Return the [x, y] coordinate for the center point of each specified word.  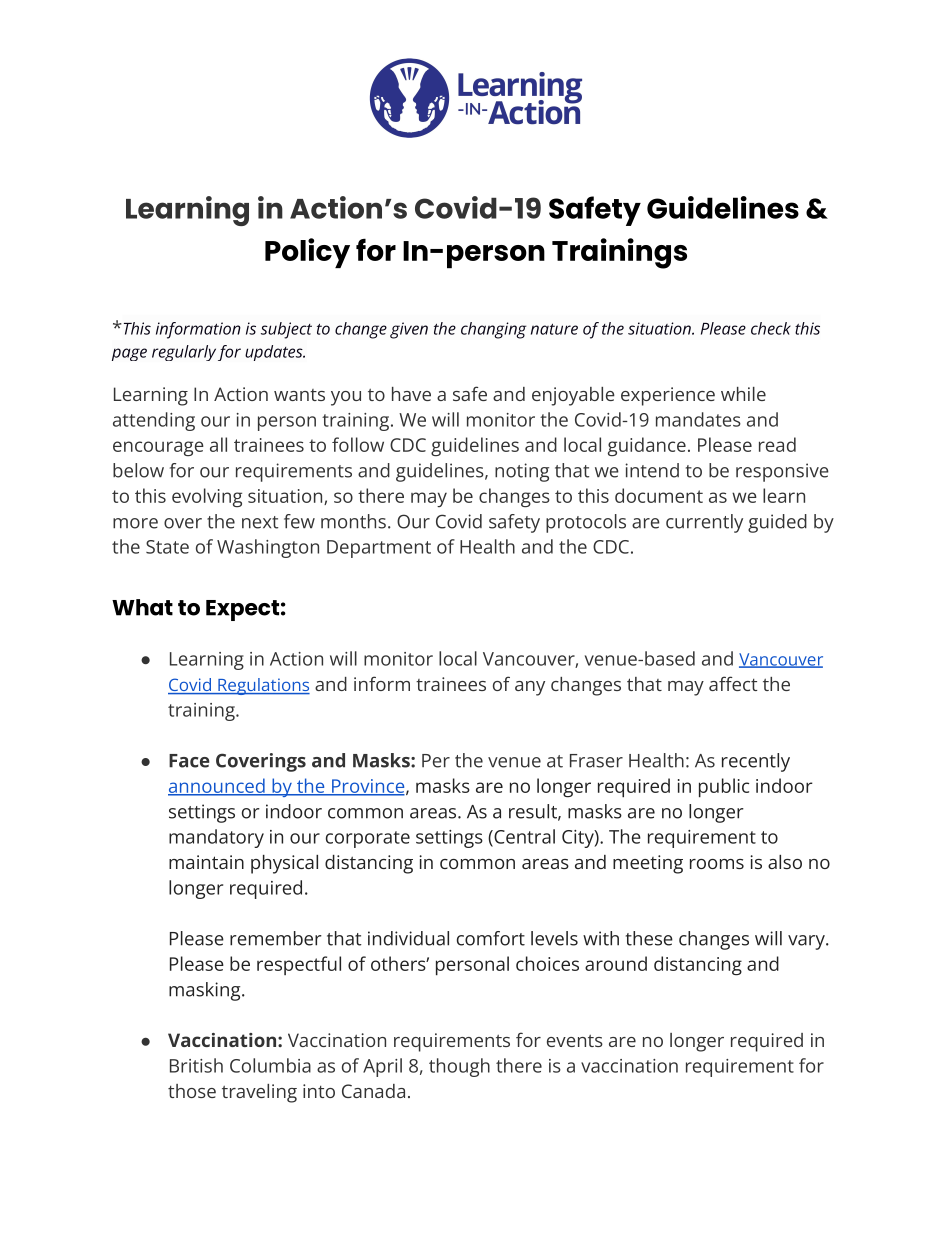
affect [733, 683]
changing [494, 330]
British [196, 1065]
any [530, 688]
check [771, 328]
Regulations [263, 686]
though [459, 1067]
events [575, 1041]
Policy [307, 253]
